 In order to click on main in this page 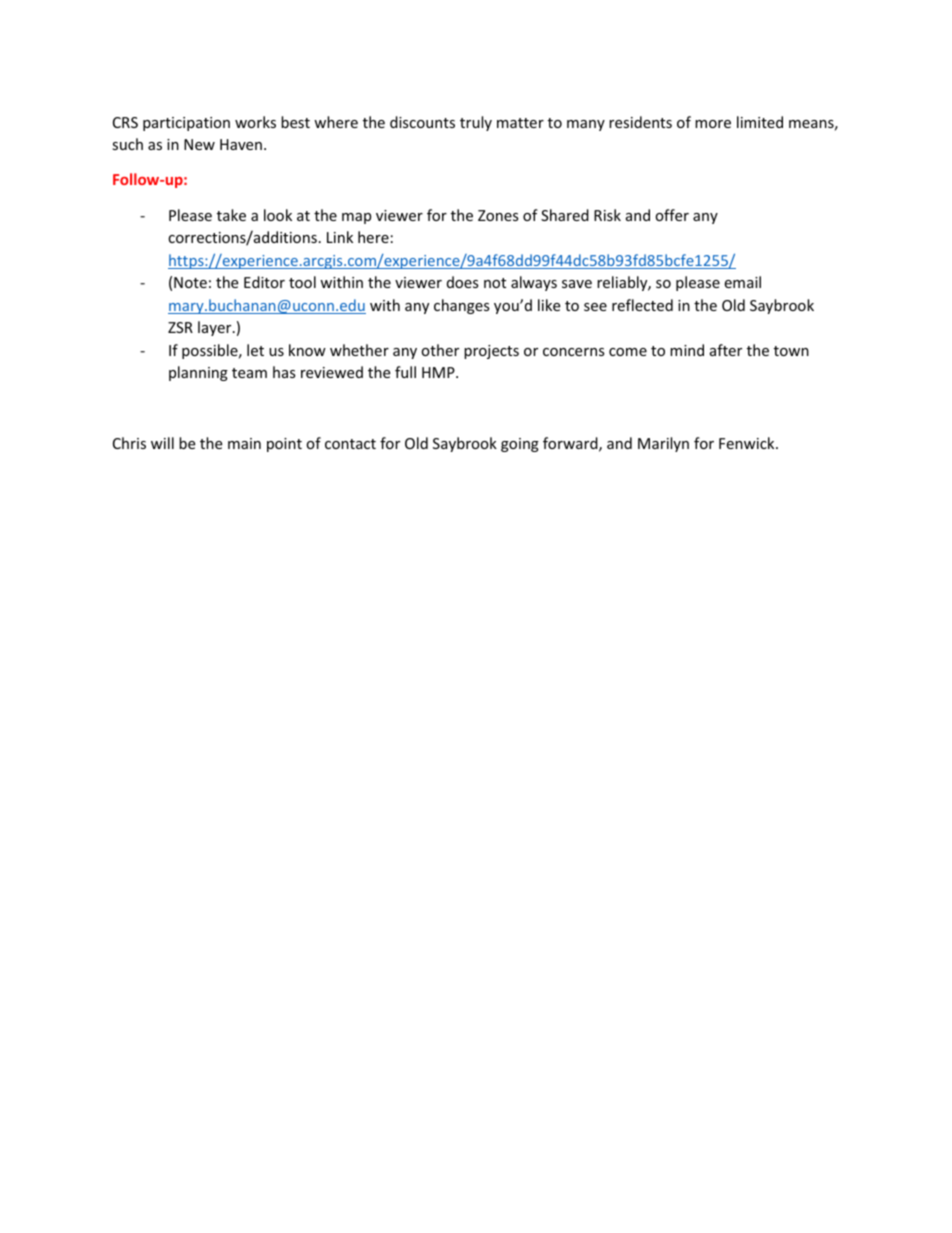, I will do `click(244, 443)`.
